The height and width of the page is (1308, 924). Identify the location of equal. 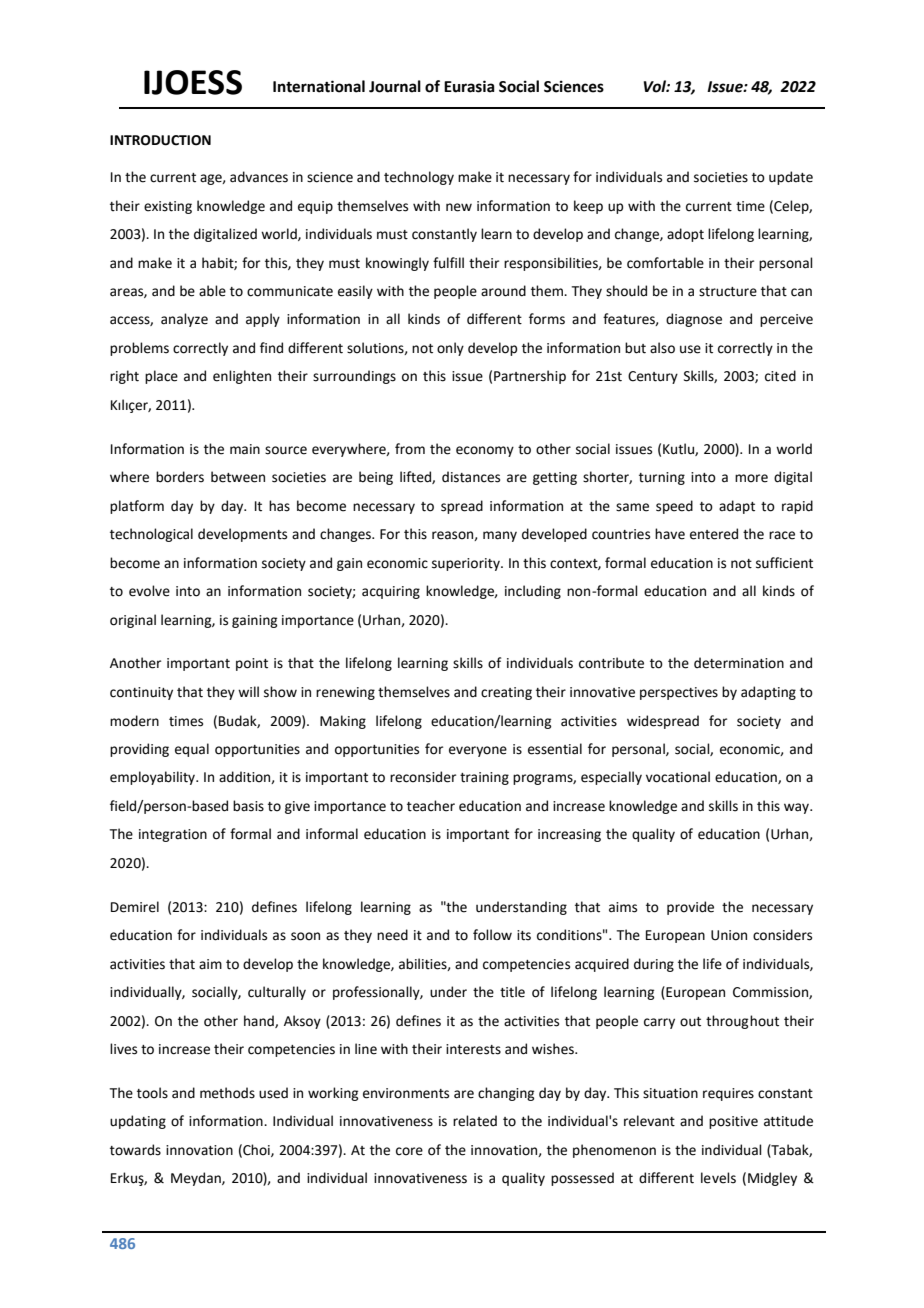
(192, 750).
